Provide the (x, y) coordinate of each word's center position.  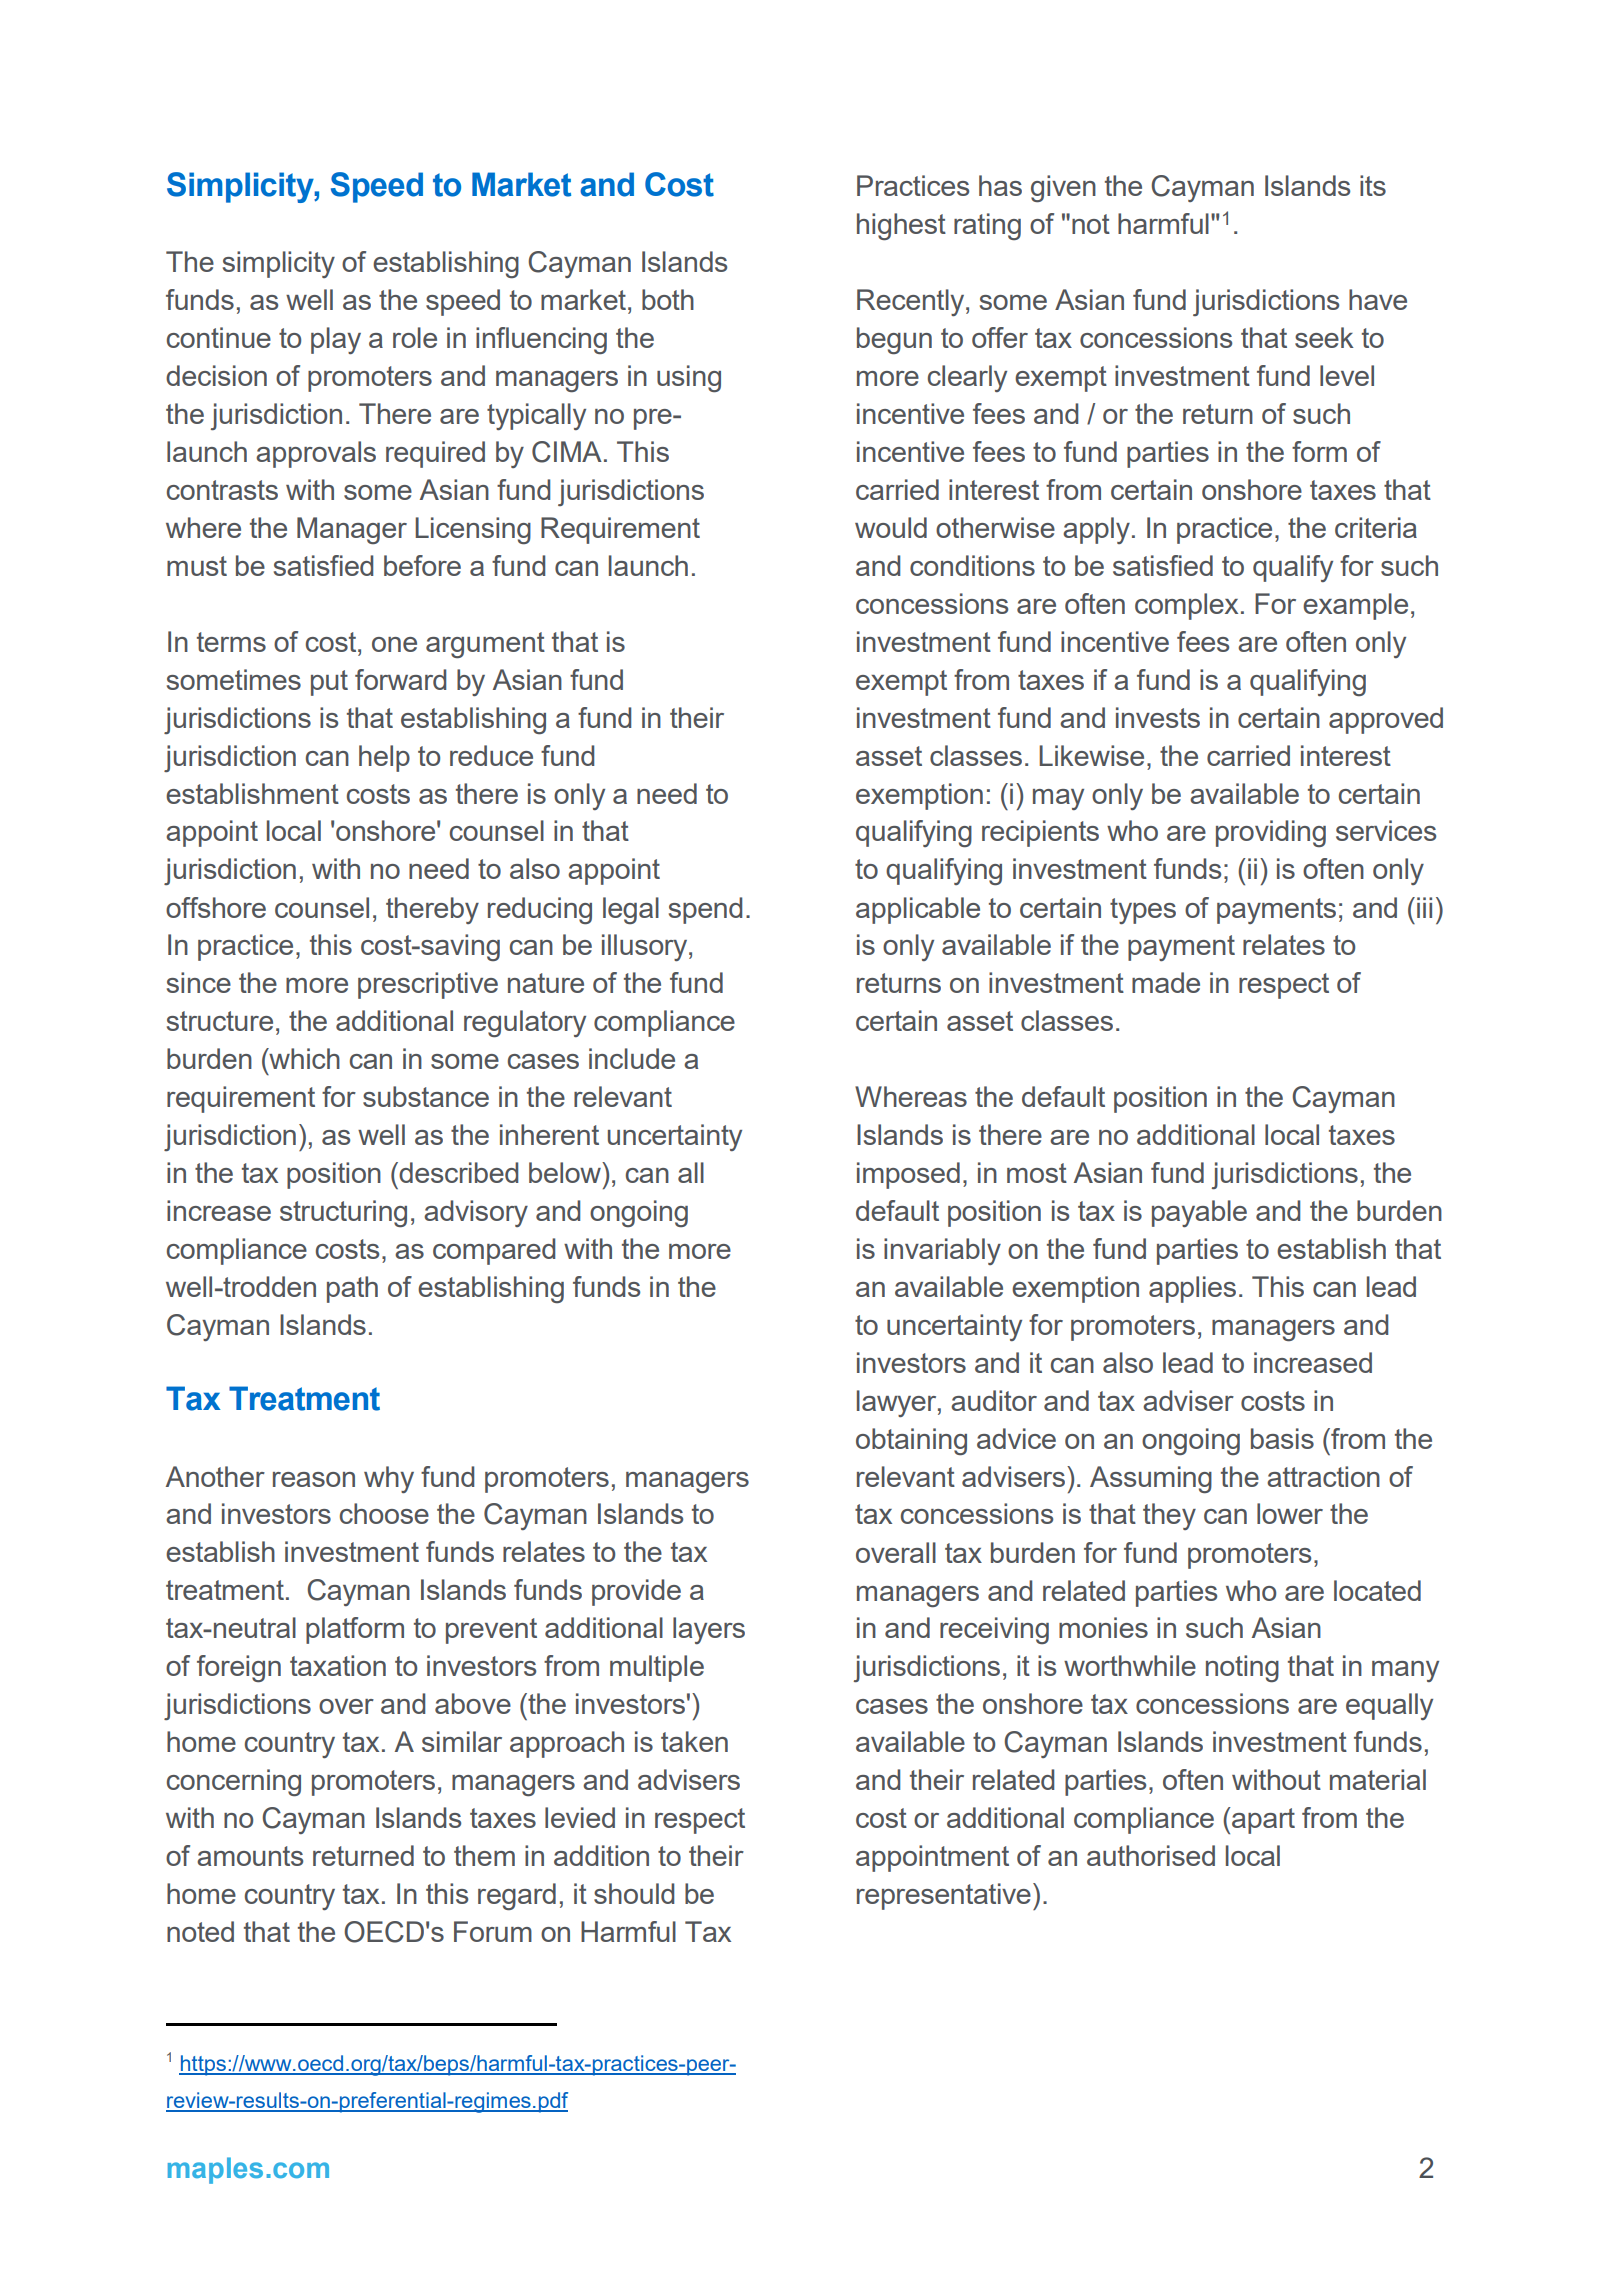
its (1373, 185)
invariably (942, 1251)
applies (1192, 1289)
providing (1271, 833)
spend (705, 910)
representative (944, 1896)
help (384, 758)
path (352, 1289)
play (336, 340)
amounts (250, 1856)
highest (901, 226)
